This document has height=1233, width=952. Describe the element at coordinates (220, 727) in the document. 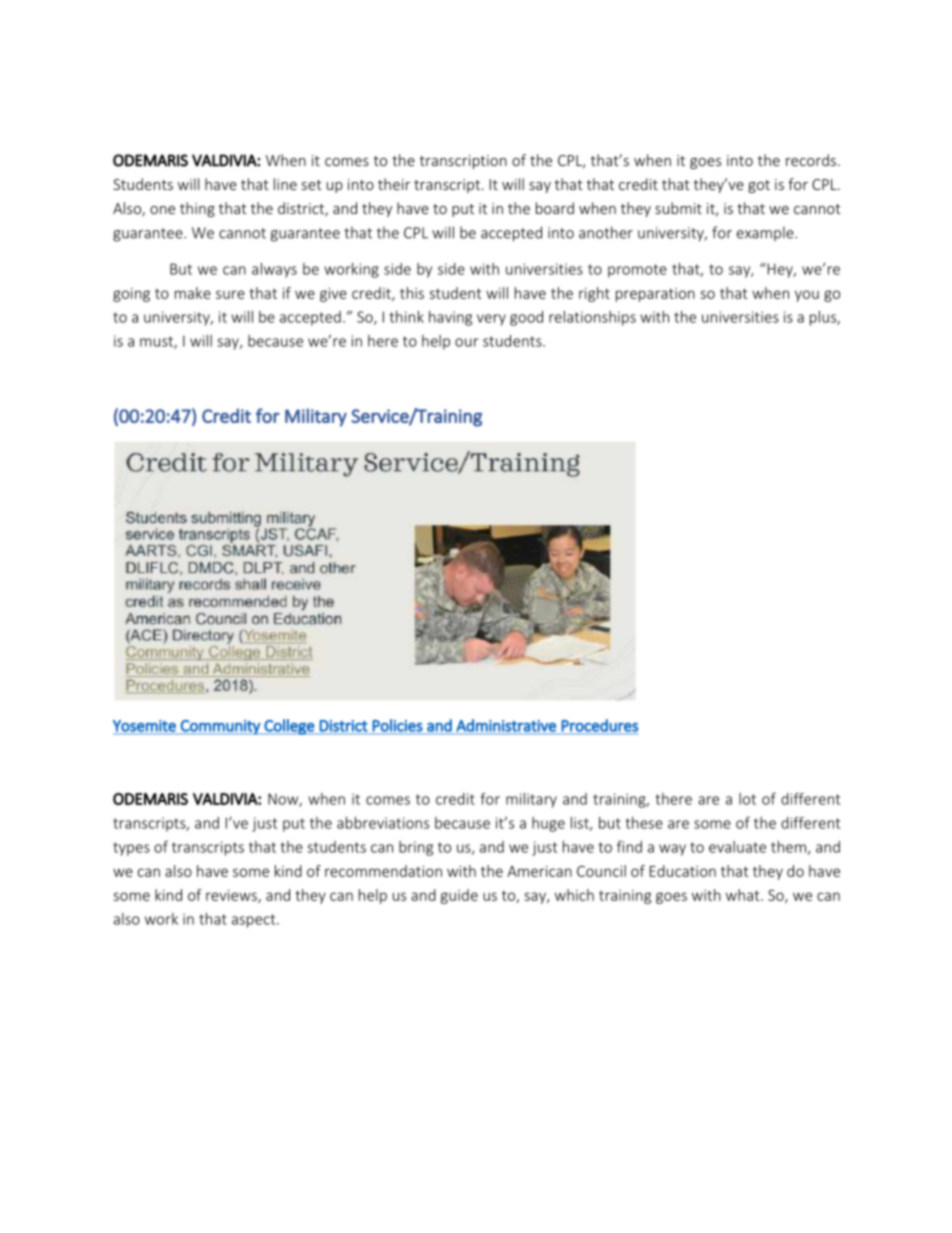

I see `Community` at that location.
